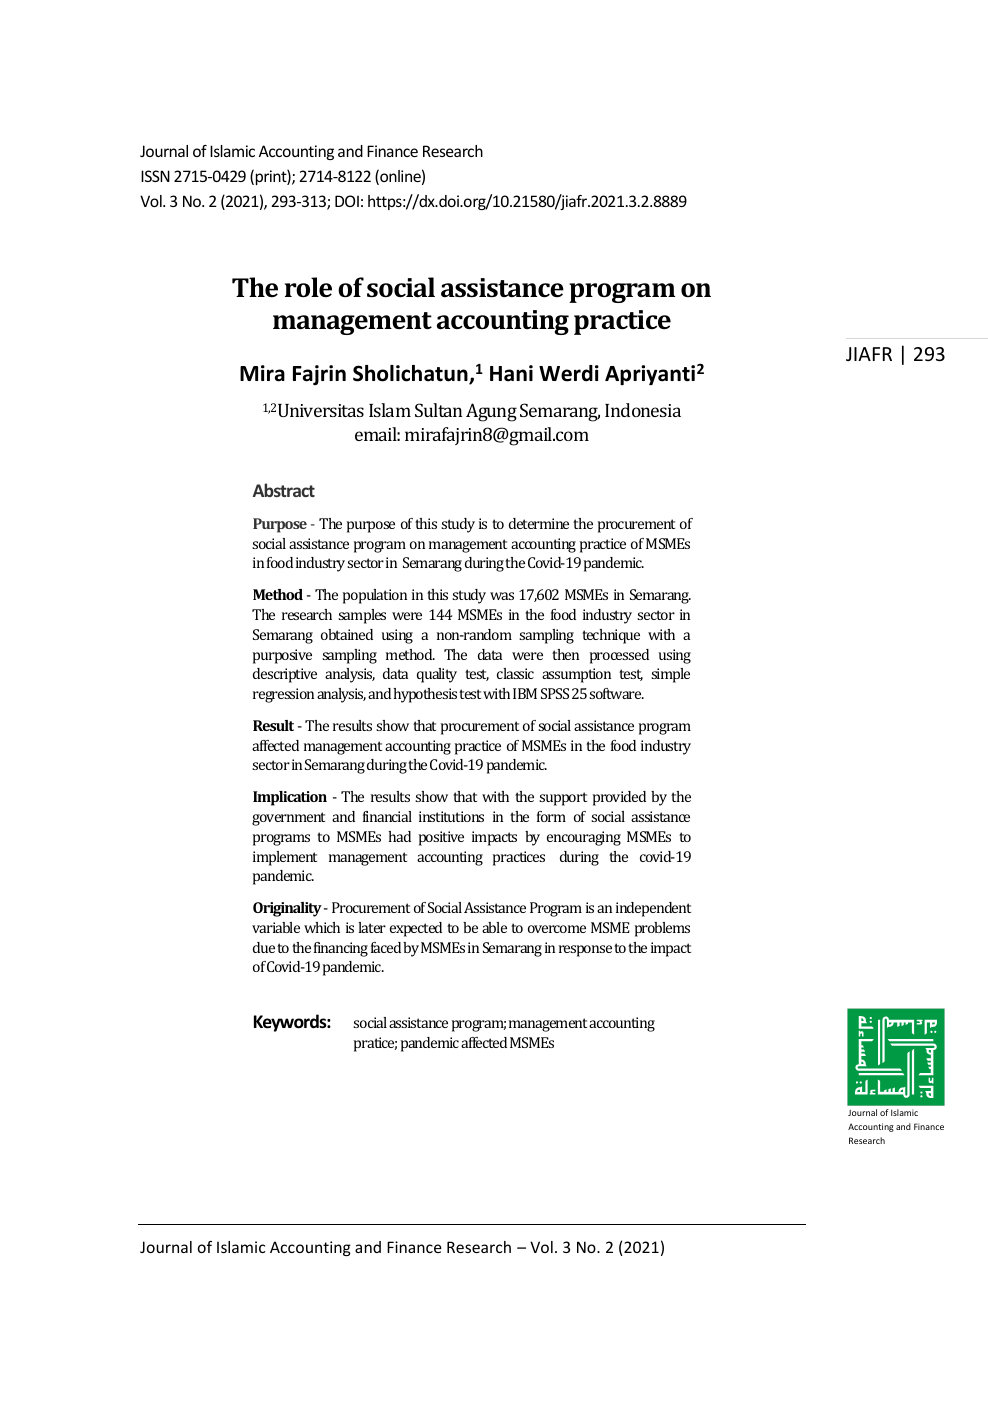 The image size is (988, 1404). I want to click on software, so click(616, 693).
